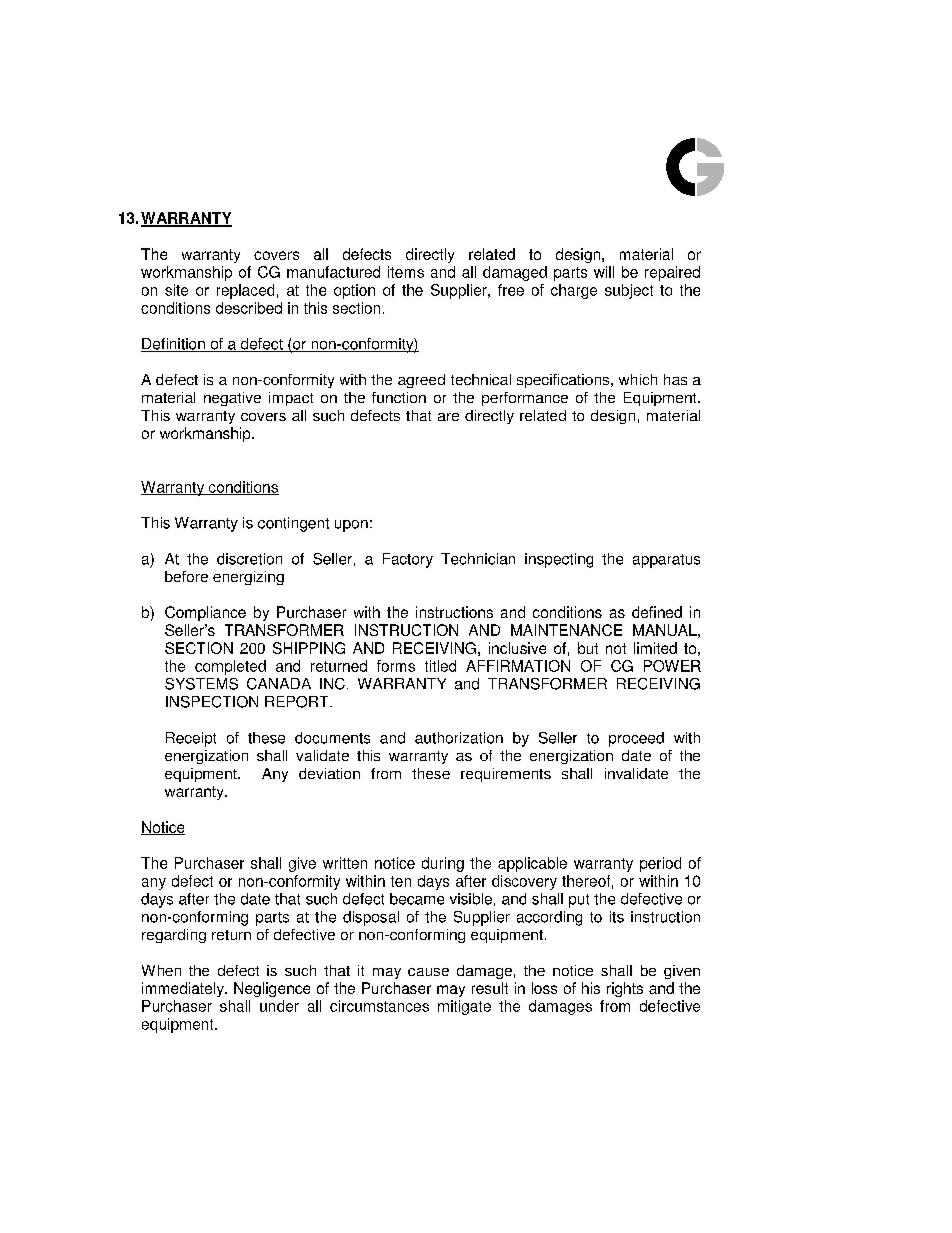  I want to click on Receipt, so click(191, 739).
